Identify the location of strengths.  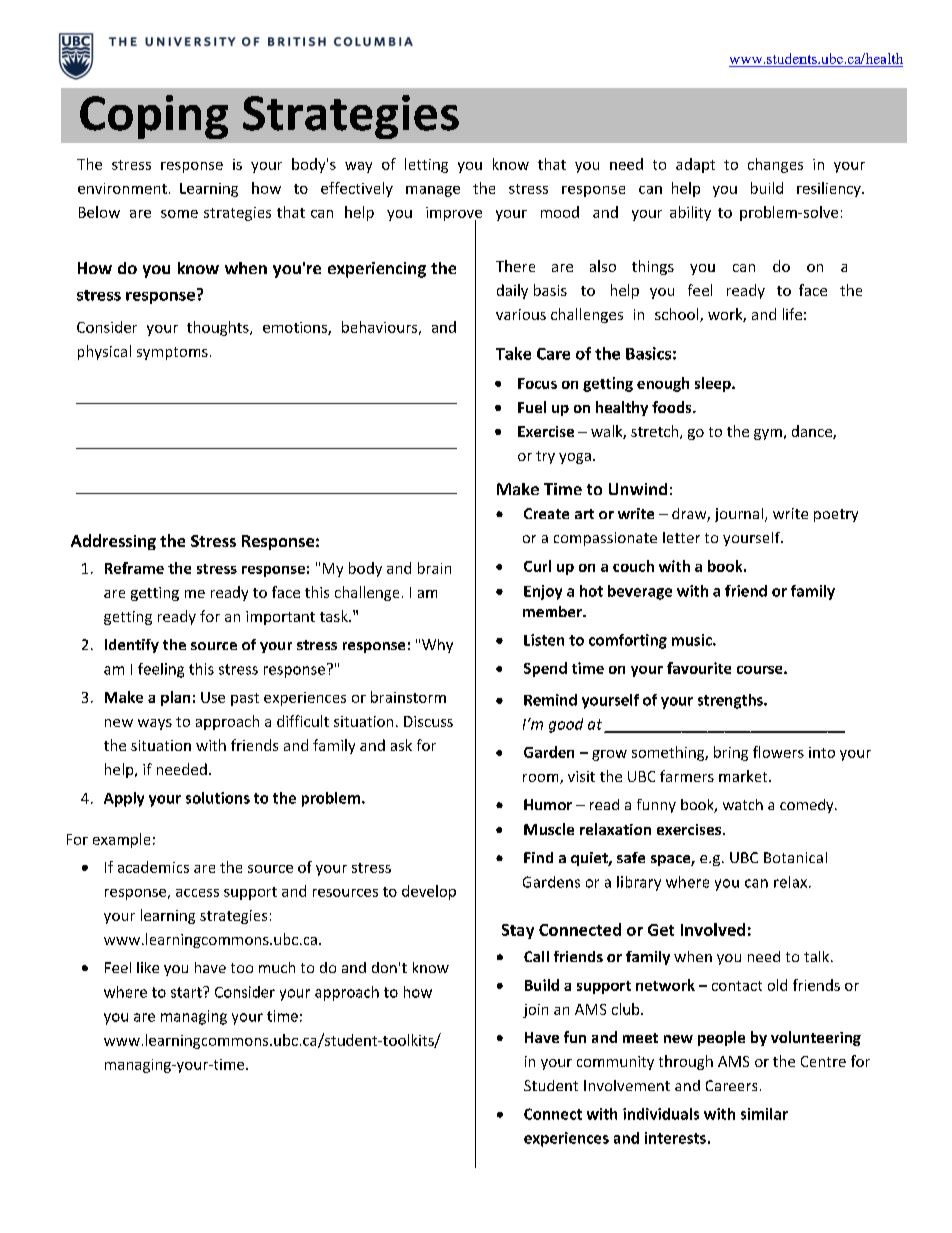
(731, 701).
